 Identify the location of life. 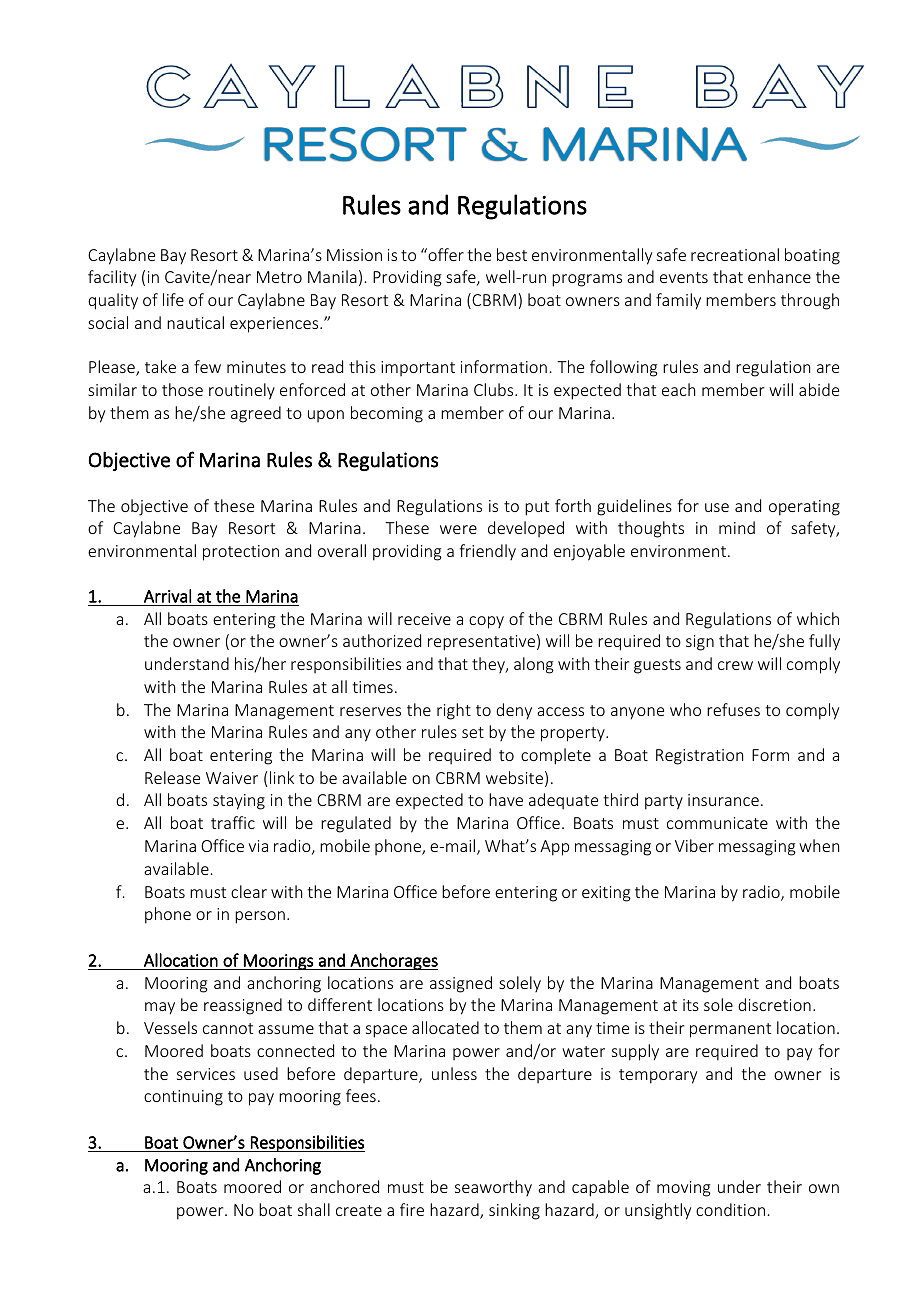
(173, 299).
